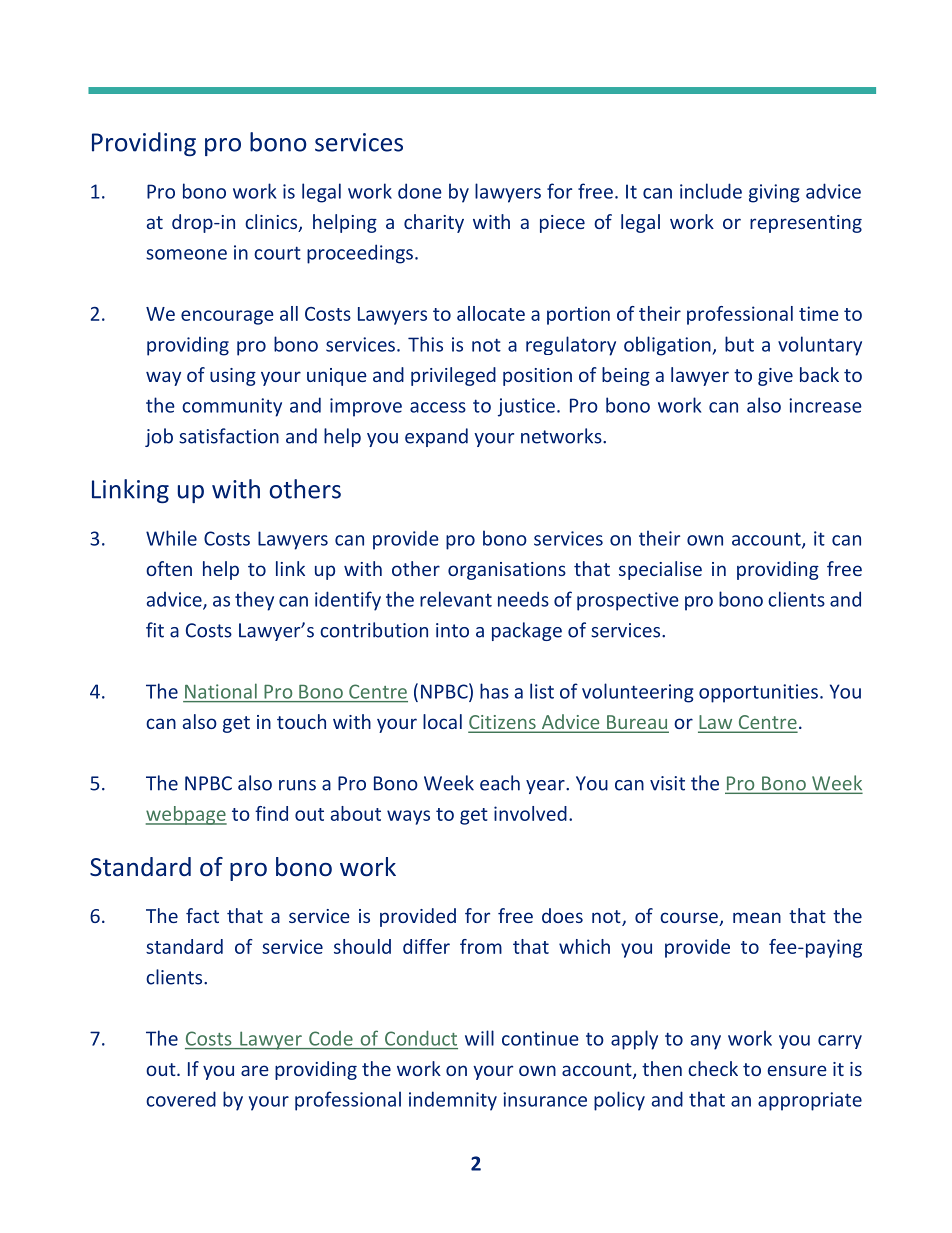 The width and height of the screenshot is (952, 1233). Describe the element at coordinates (758, 693) in the screenshot. I see `opportunities` at that location.
